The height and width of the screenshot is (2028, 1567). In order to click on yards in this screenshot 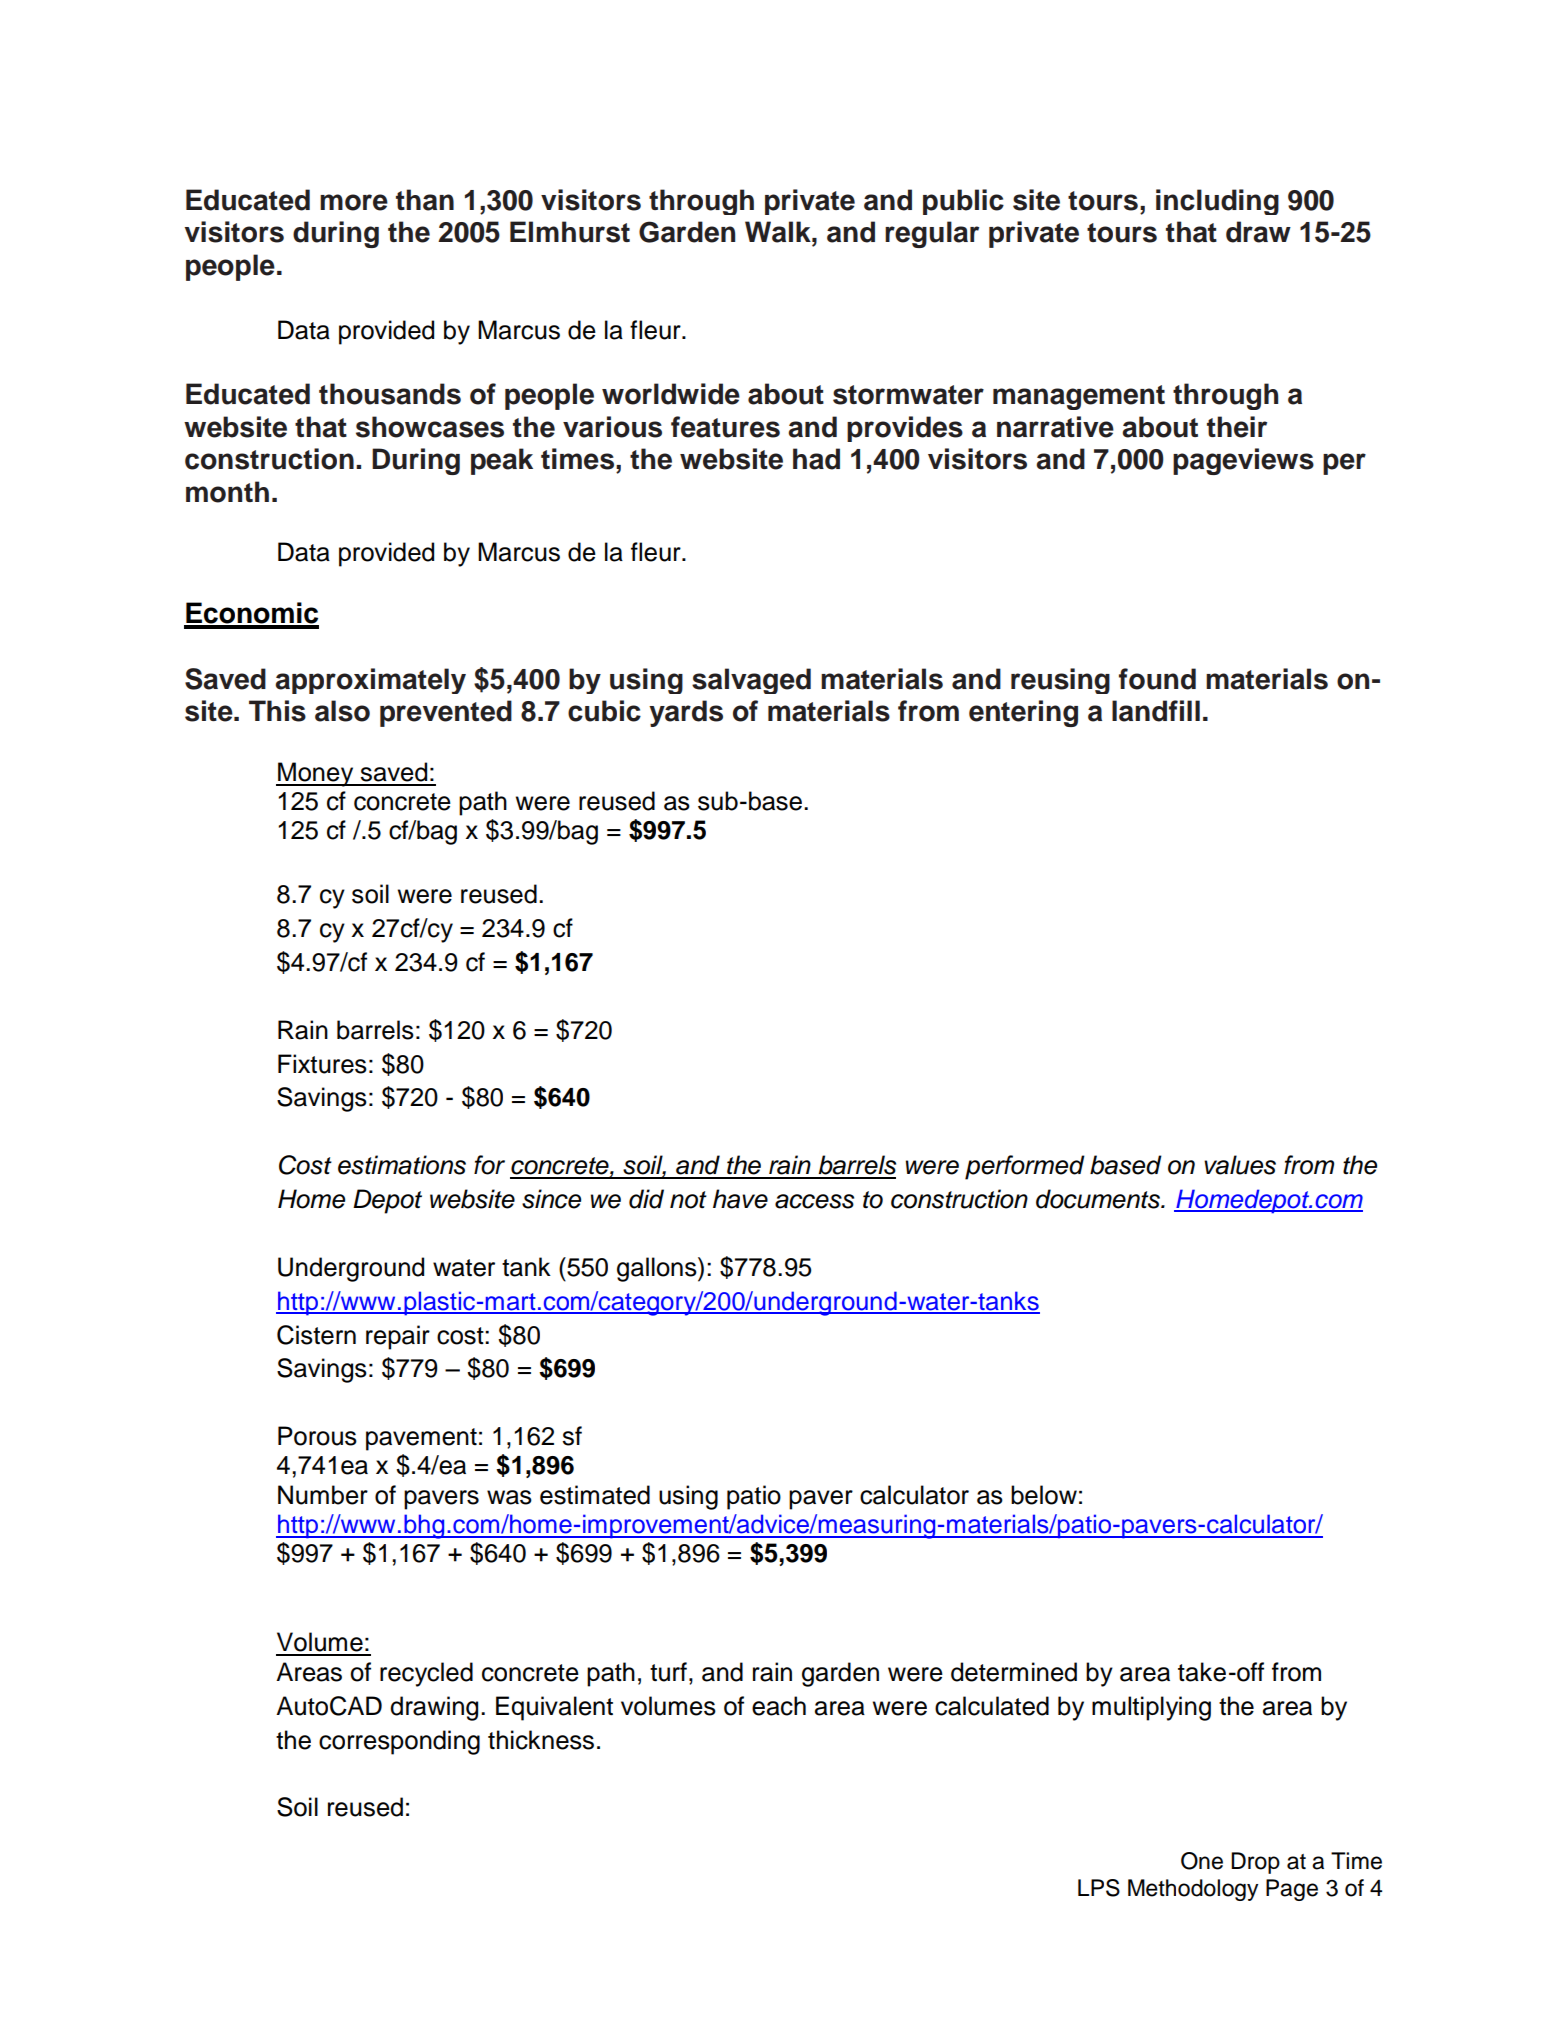, I will do `click(686, 713)`.
